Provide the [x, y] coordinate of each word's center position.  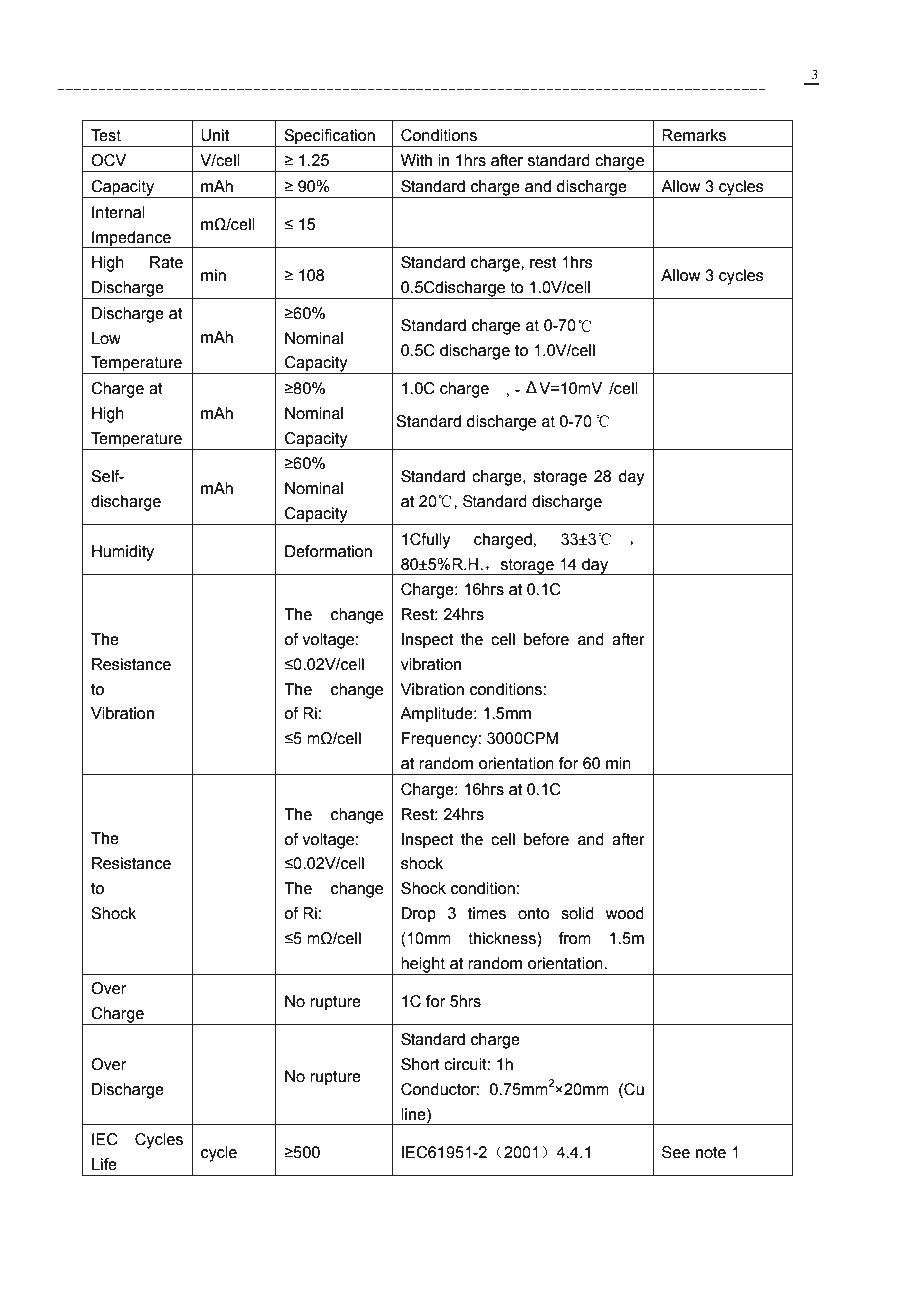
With [416, 160]
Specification [330, 138]
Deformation [328, 551]
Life [104, 1164]
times [487, 913]
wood [624, 913]
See [676, 1152]
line [414, 1114]
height [423, 966]
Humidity [123, 553]
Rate [166, 262]
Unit [215, 135]
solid [577, 913]
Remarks [694, 135]
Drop [418, 915]
